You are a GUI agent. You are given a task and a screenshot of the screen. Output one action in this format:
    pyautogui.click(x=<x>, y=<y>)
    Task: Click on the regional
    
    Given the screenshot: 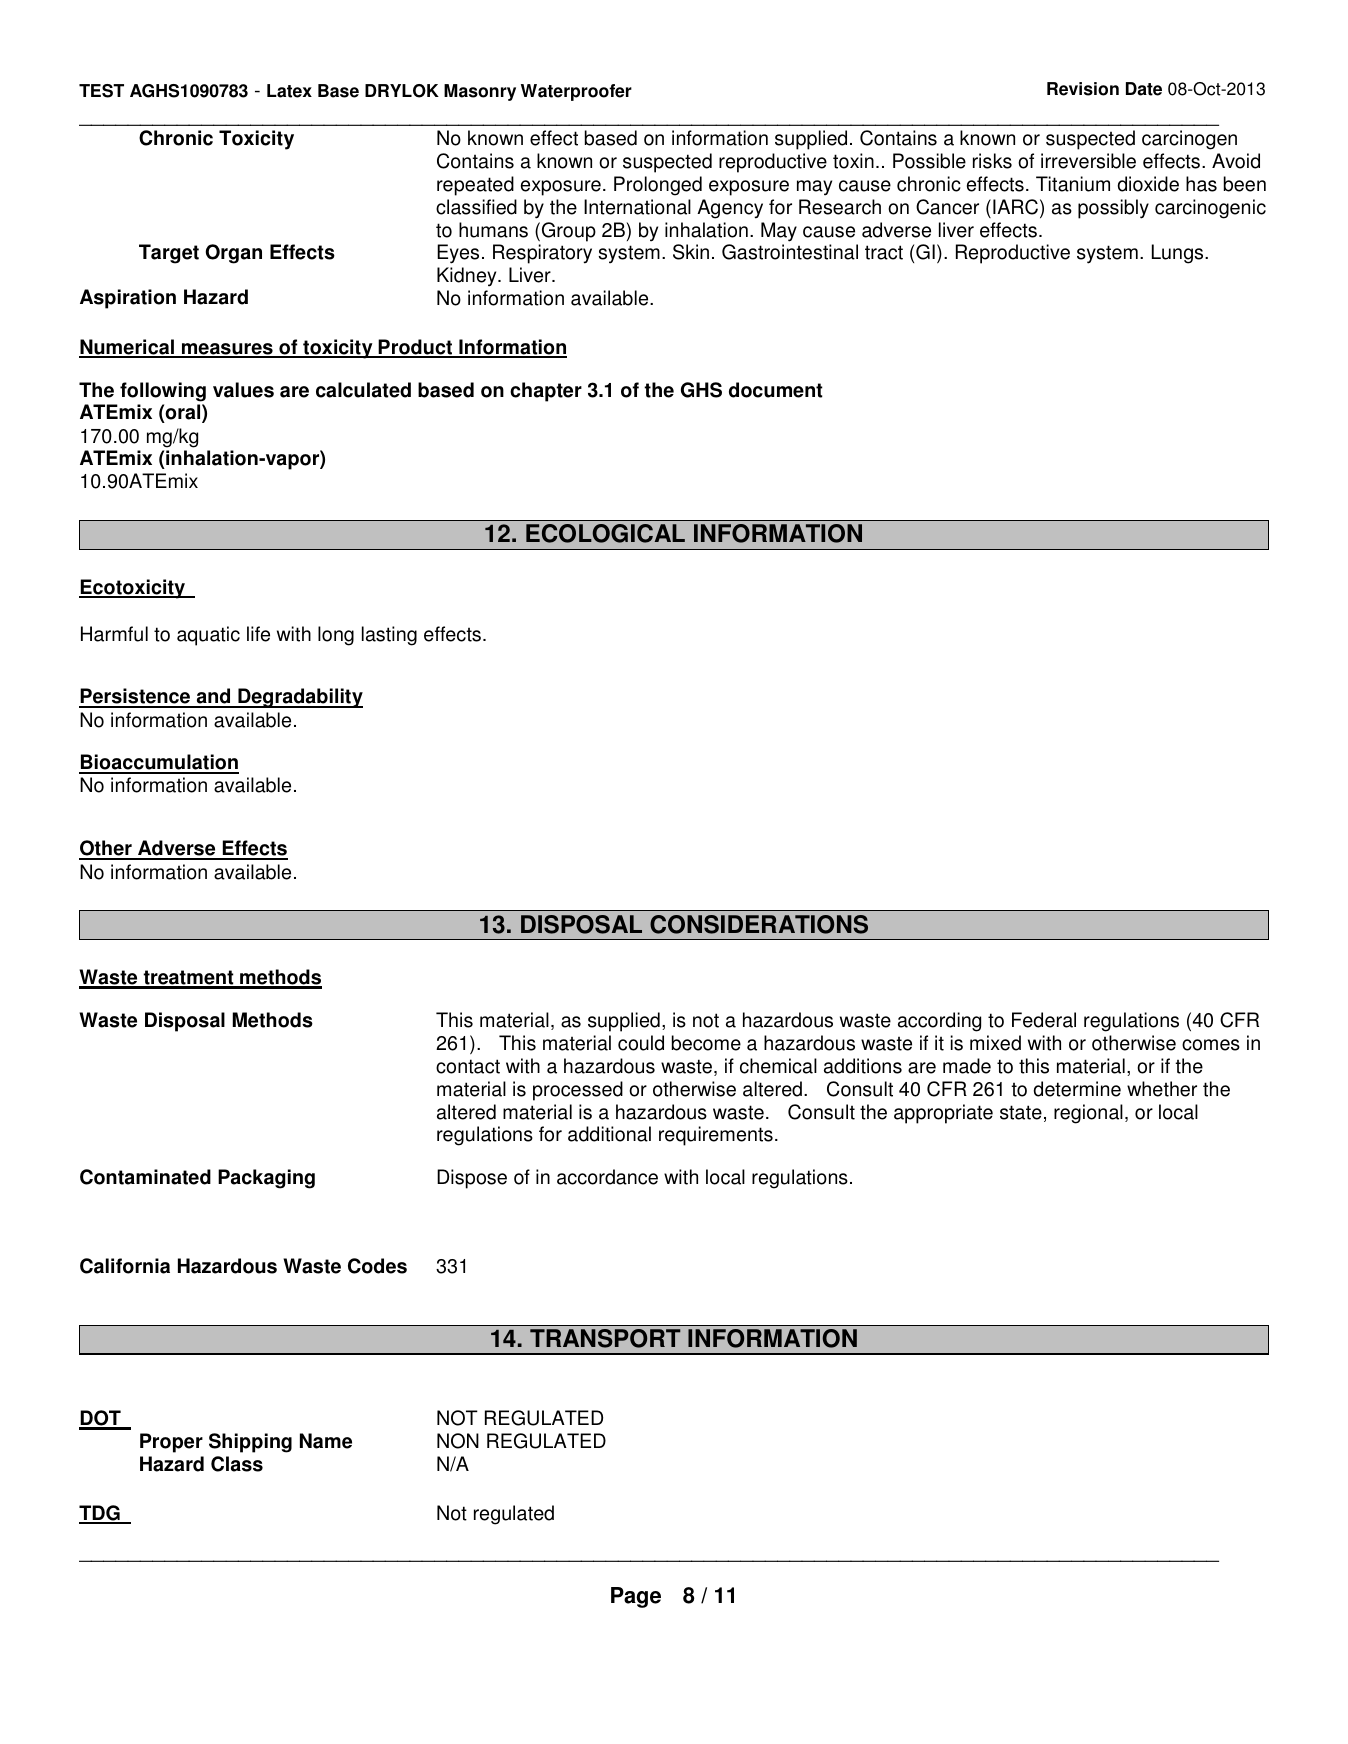 What is the action you would take?
    pyautogui.click(x=1088, y=1114)
